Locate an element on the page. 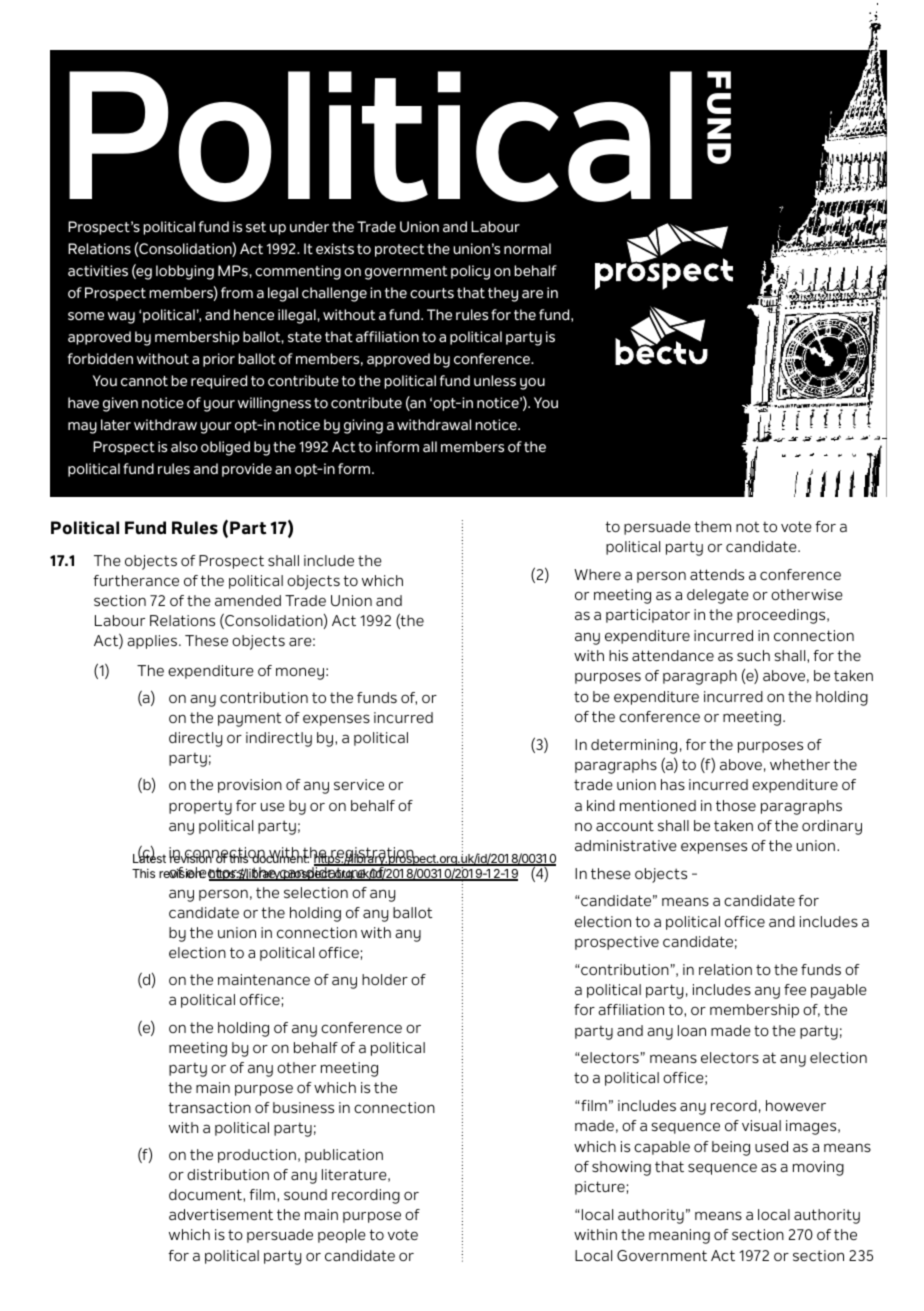  policy is located at coordinates (470, 272).
